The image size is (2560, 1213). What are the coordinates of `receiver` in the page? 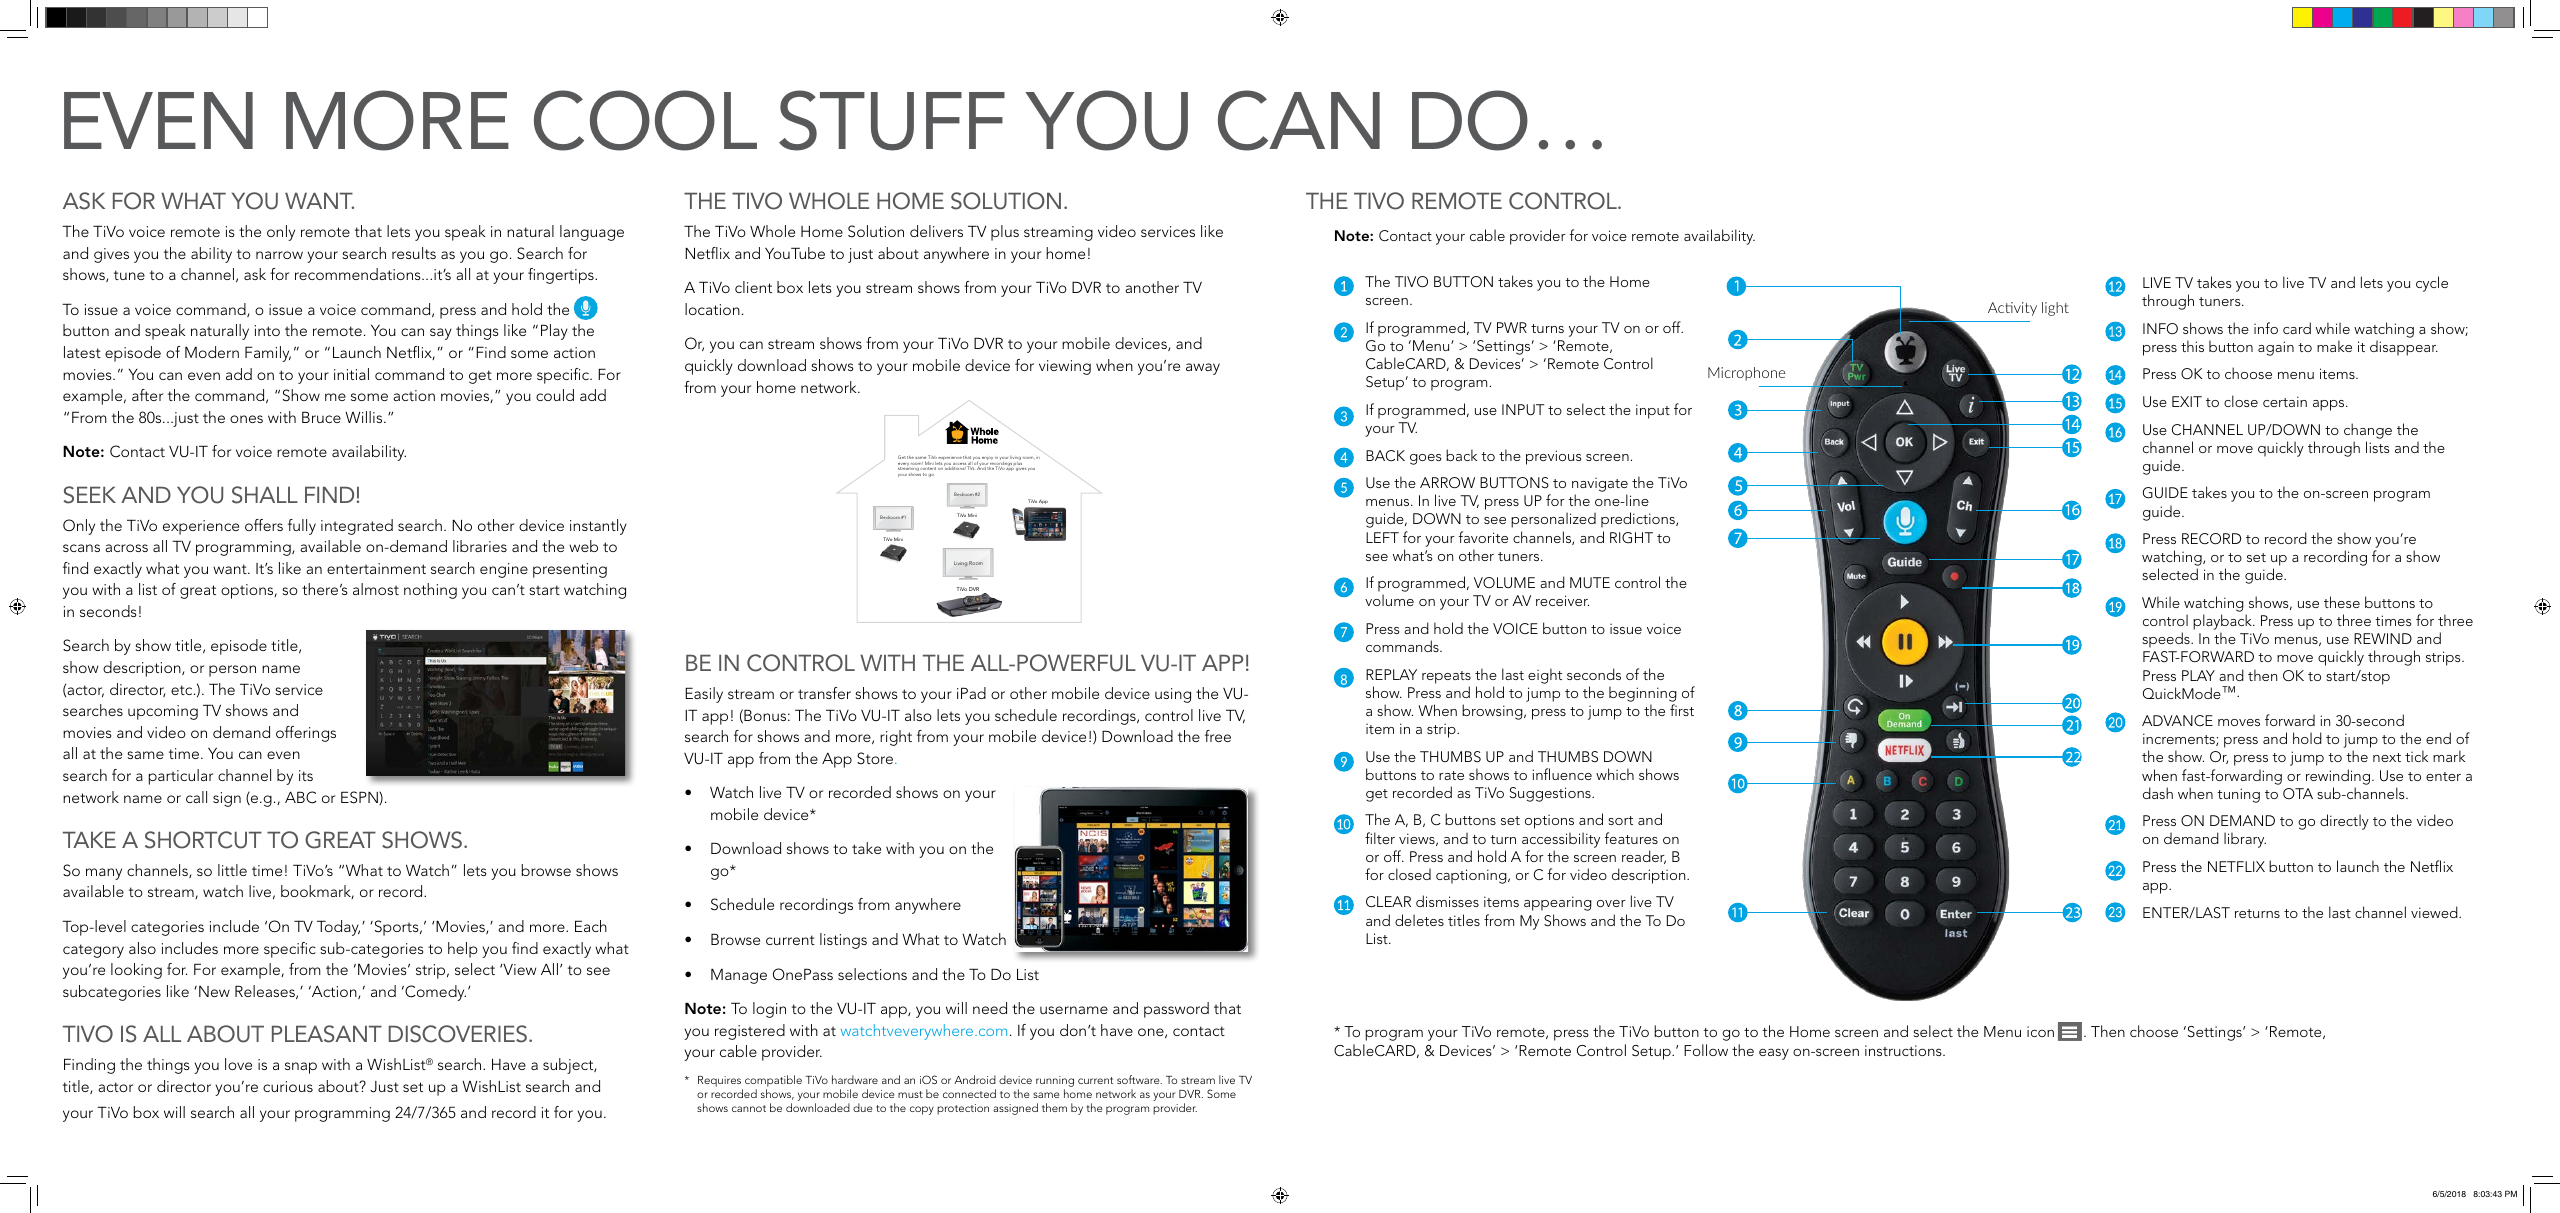 It's located at (1562, 600).
